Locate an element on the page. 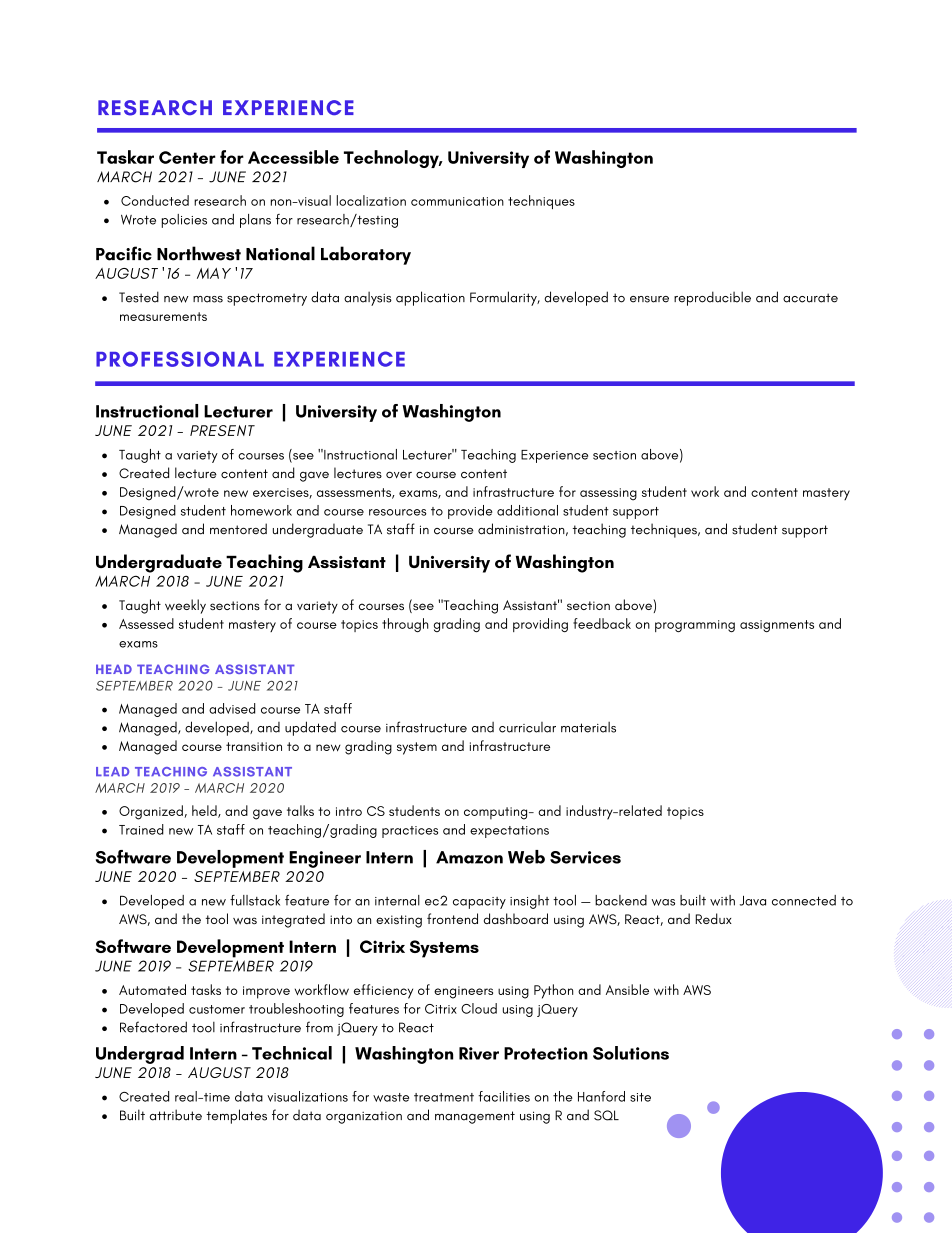  fullstack is located at coordinates (255, 900).
